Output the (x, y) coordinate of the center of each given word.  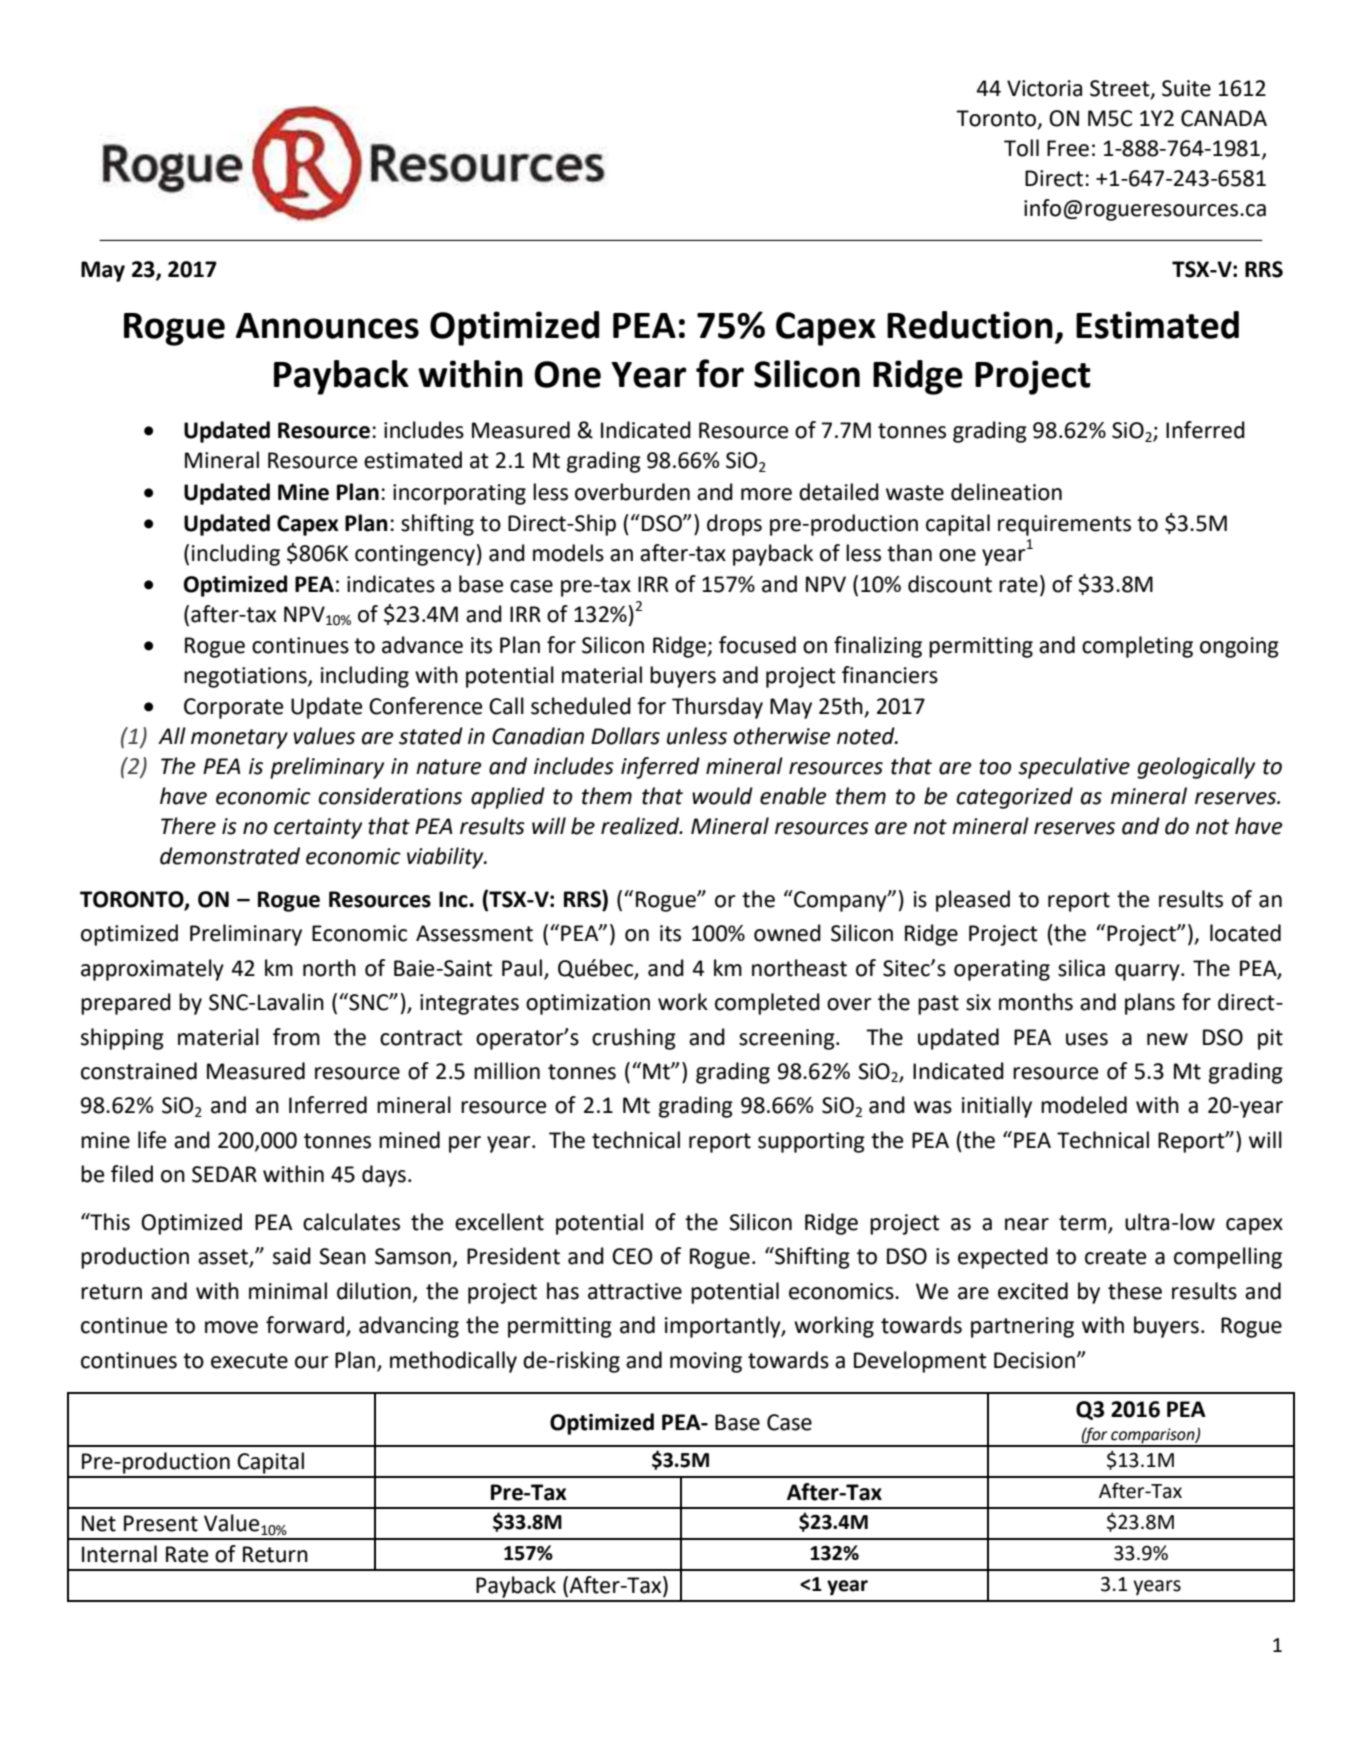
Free (1068, 148)
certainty (318, 828)
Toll (1021, 148)
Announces (327, 326)
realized (641, 826)
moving (706, 1362)
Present (161, 1523)
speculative (1074, 768)
